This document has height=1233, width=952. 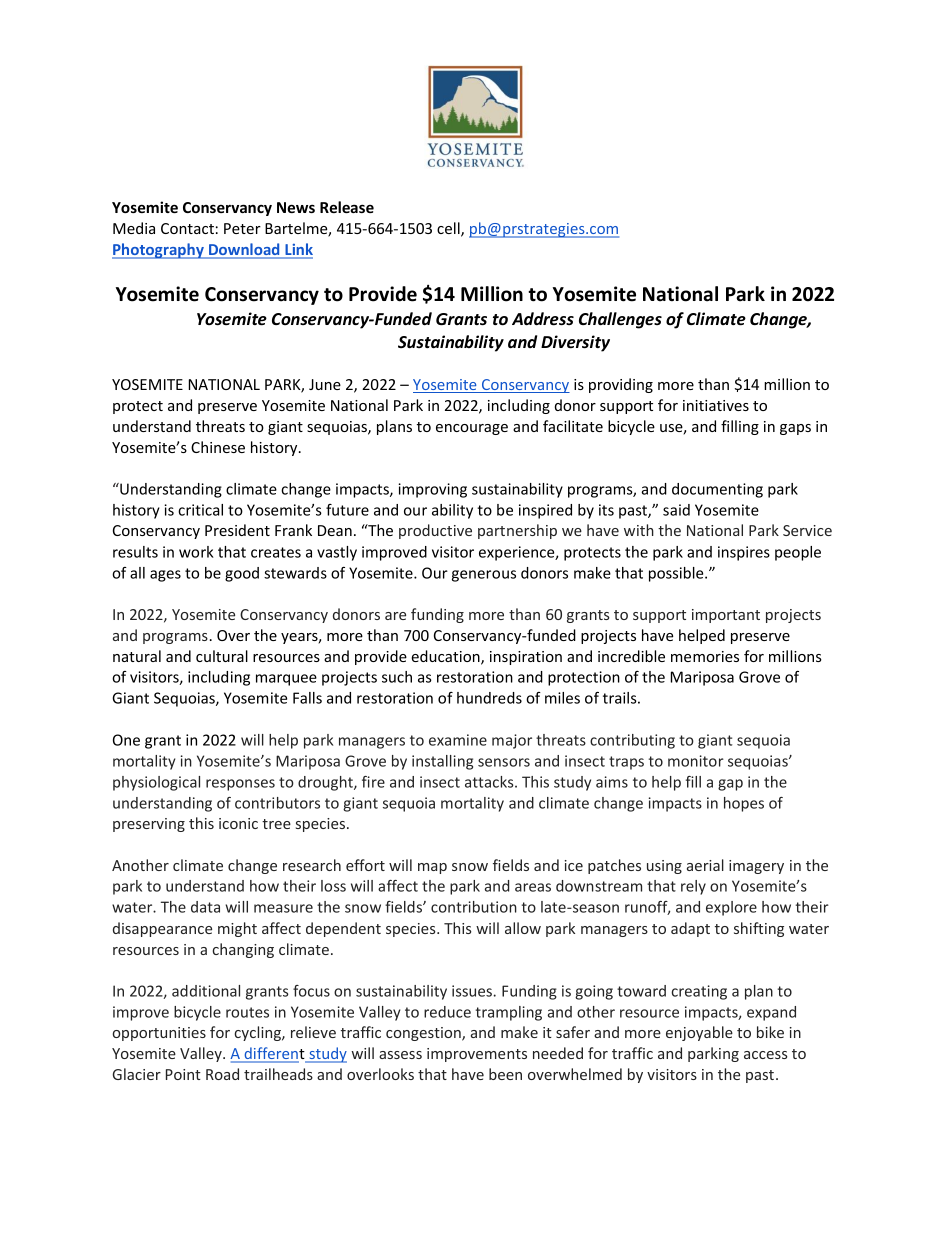 What do you see at coordinates (222, 1074) in the document?
I see `Road` at bounding box center [222, 1074].
